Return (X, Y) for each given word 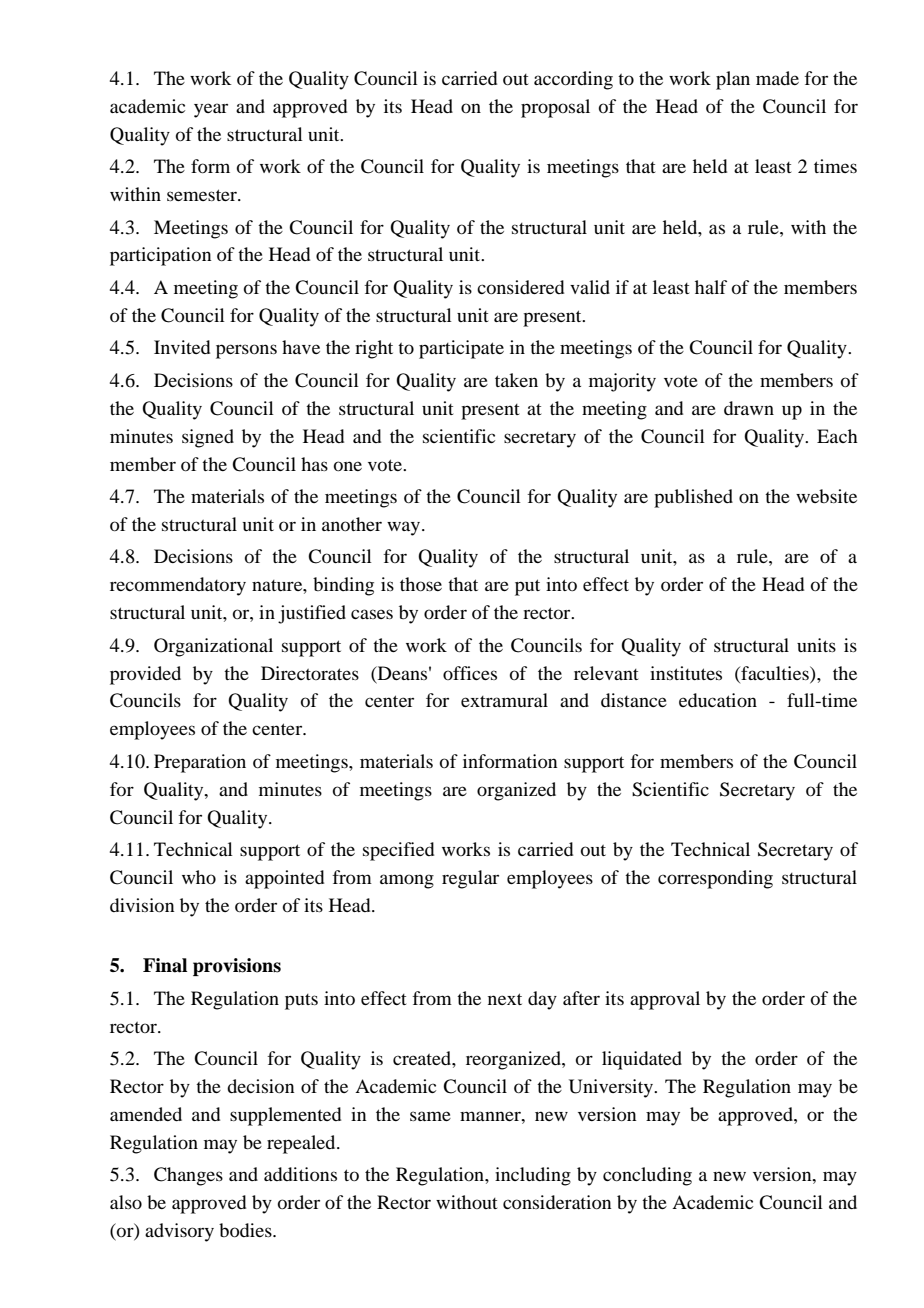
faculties (775, 673)
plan (733, 80)
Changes (188, 1176)
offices (470, 673)
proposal (555, 108)
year (211, 110)
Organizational (213, 647)
